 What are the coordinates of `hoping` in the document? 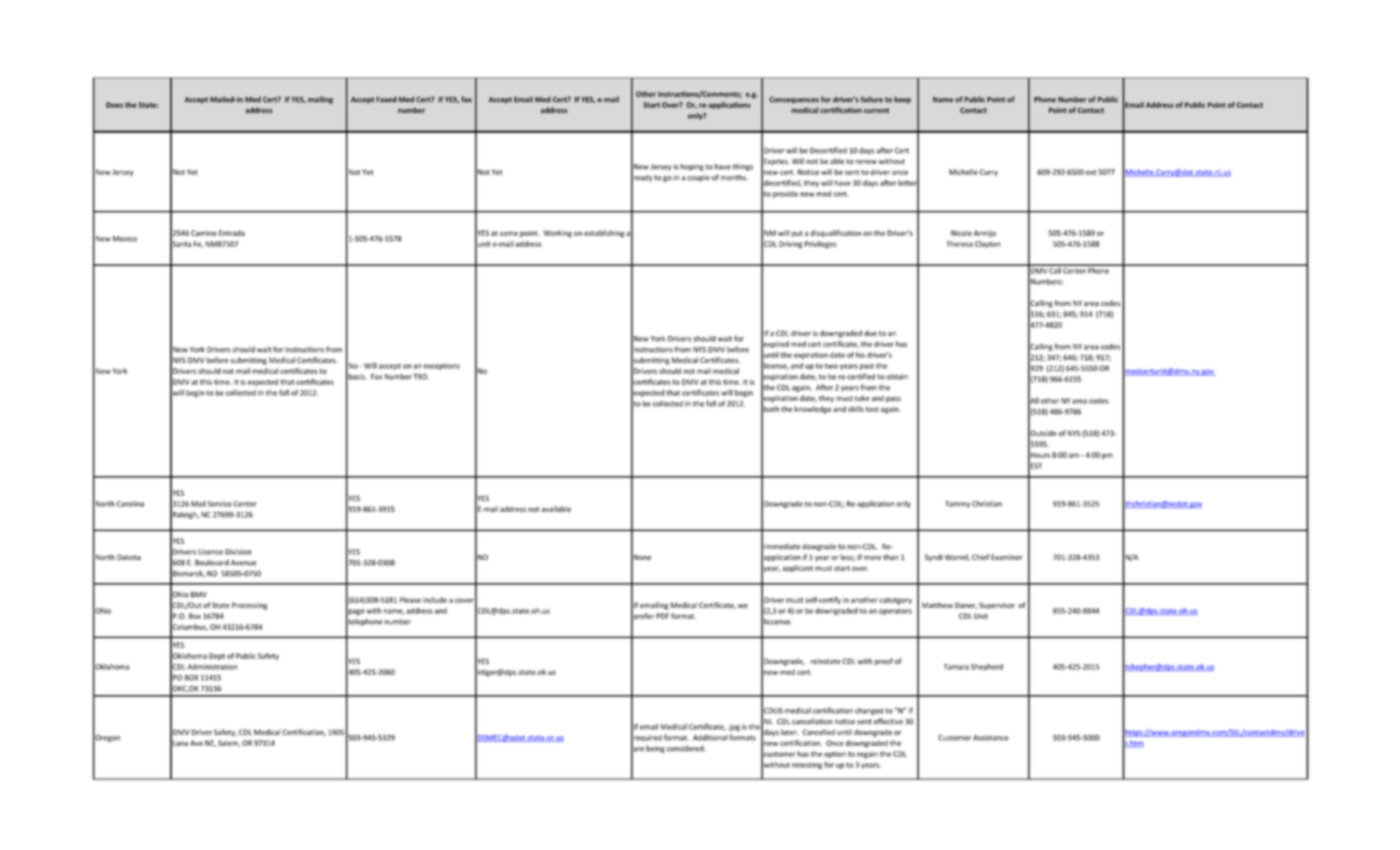 It's located at (692, 167).
